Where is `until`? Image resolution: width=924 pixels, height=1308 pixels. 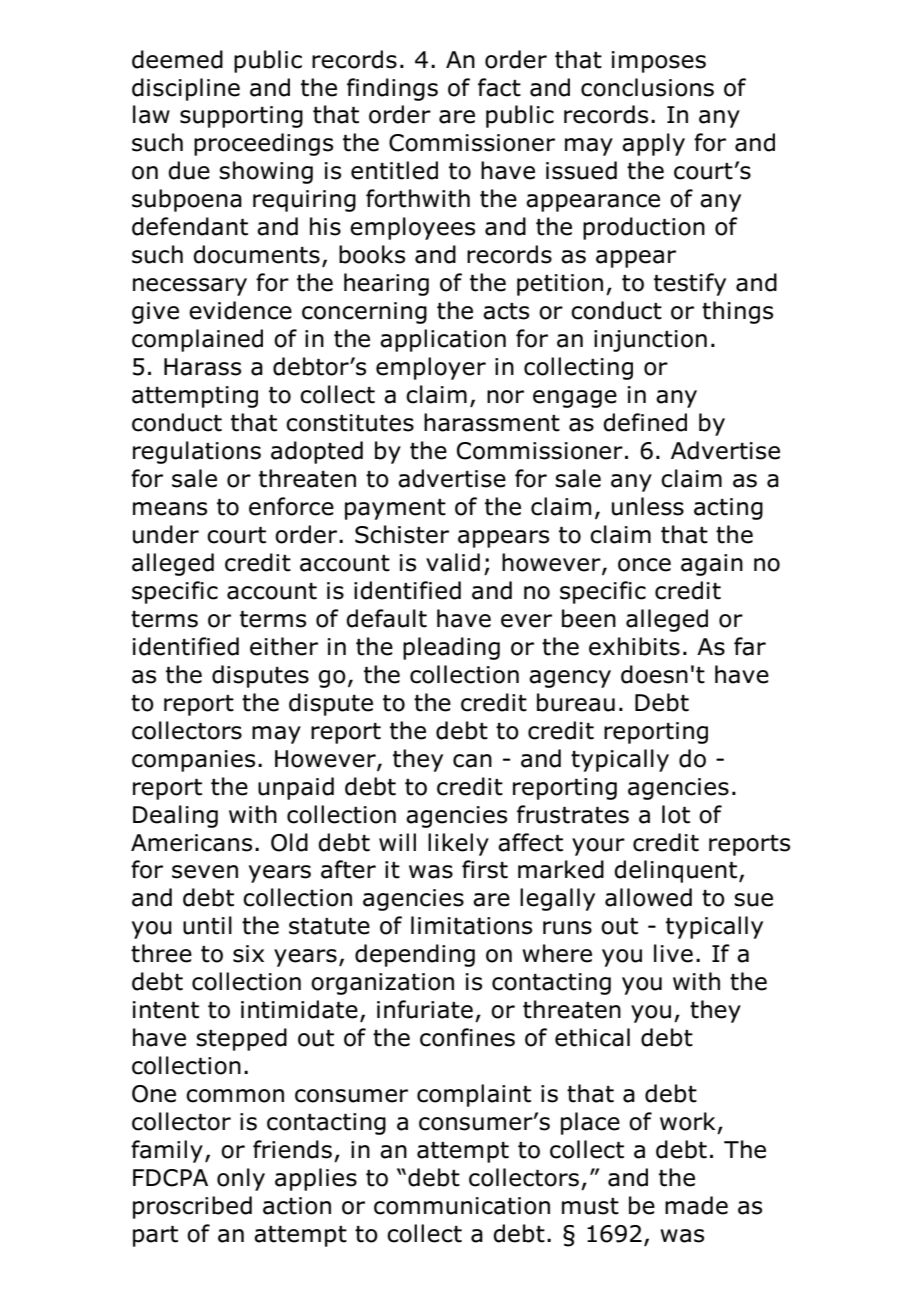
until is located at coordinates (207, 925).
